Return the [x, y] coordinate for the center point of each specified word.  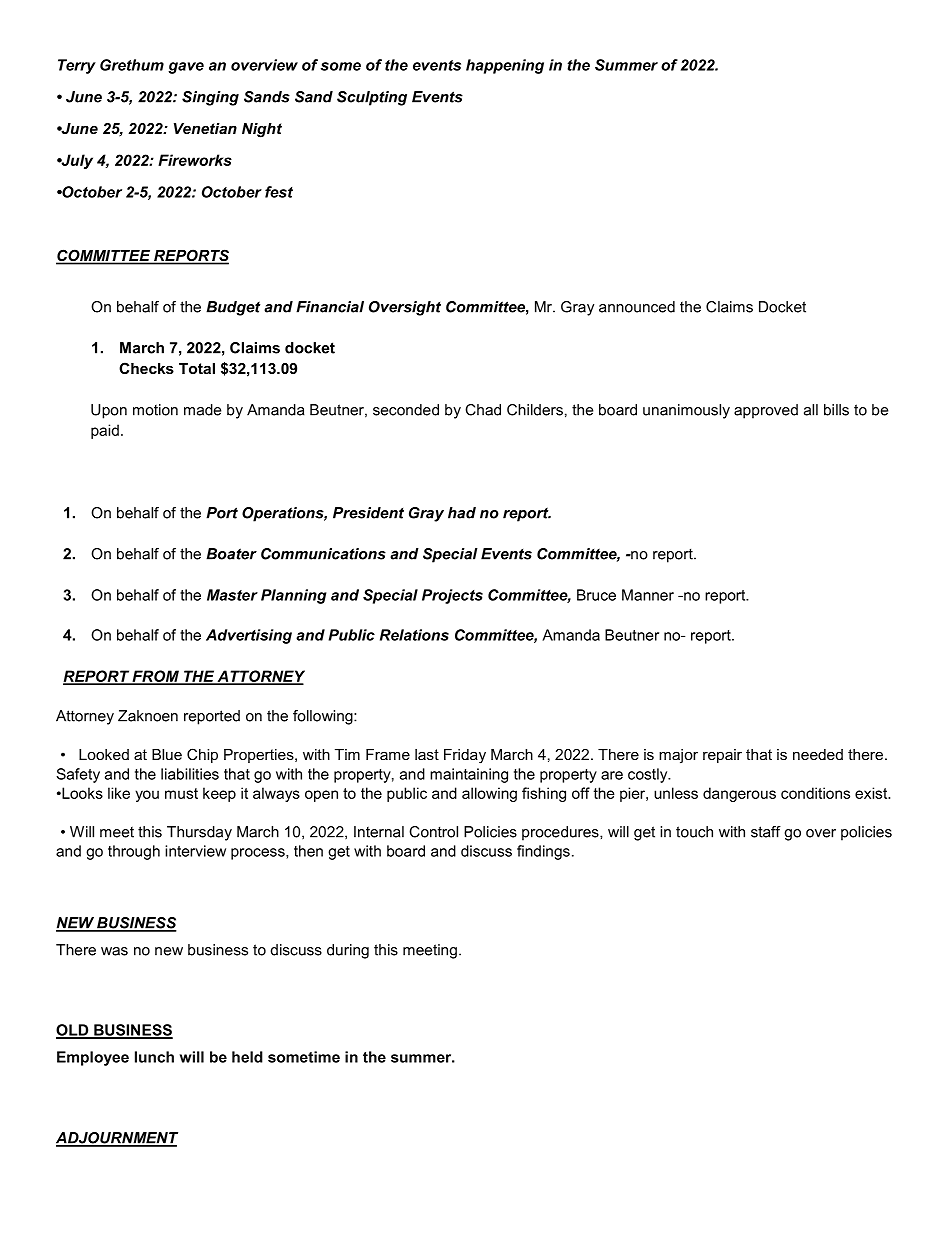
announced [637, 307]
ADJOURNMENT [117, 1139]
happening [505, 66]
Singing [210, 98]
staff [766, 832]
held [247, 1057]
